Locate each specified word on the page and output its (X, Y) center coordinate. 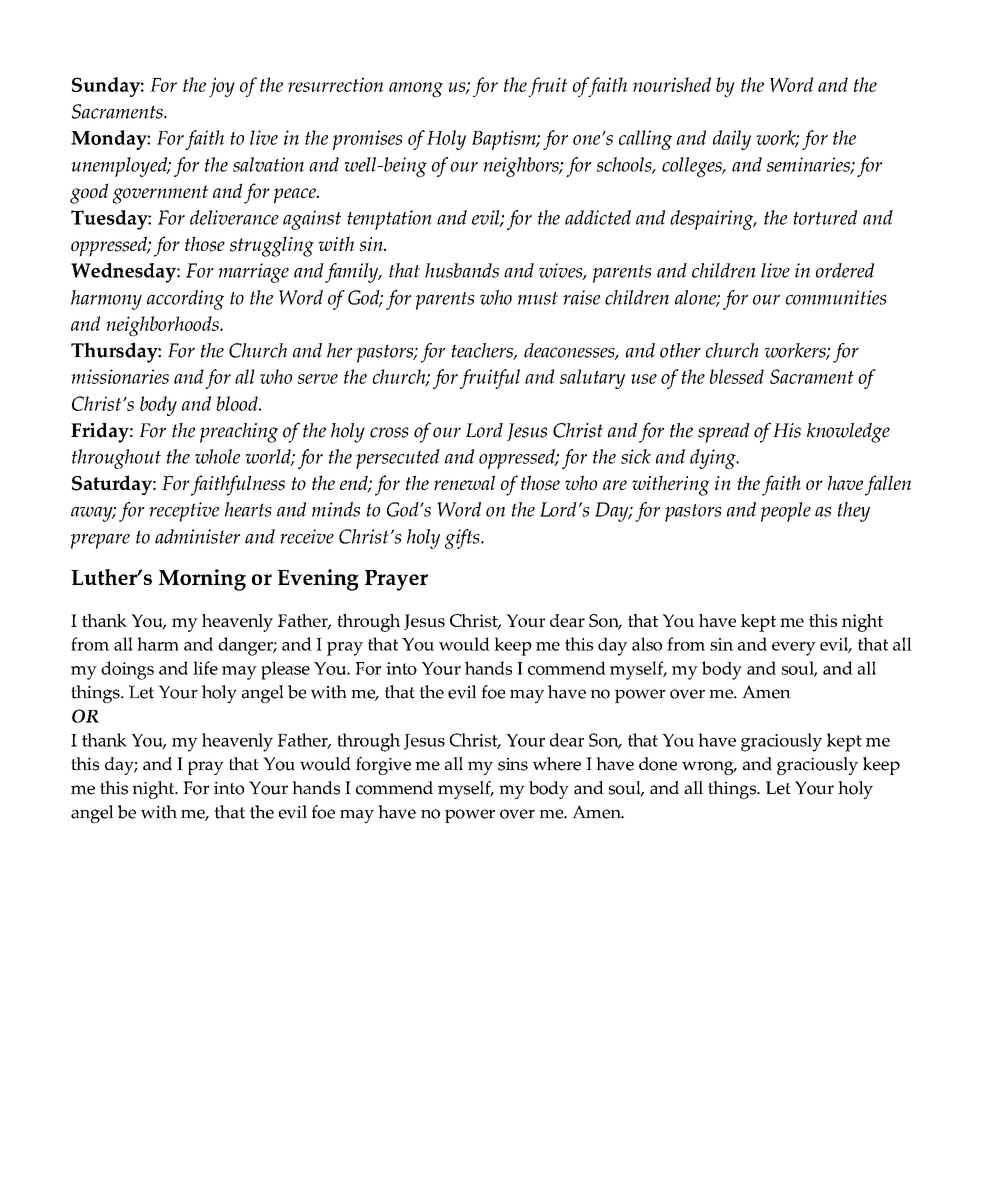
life (205, 668)
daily (732, 140)
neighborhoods (163, 326)
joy (222, 87)
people (786, 512)
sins (513, 764)
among (416, 89)
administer (197, 536)
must (538, 298)
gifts (463, 539)
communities (836, 297)
